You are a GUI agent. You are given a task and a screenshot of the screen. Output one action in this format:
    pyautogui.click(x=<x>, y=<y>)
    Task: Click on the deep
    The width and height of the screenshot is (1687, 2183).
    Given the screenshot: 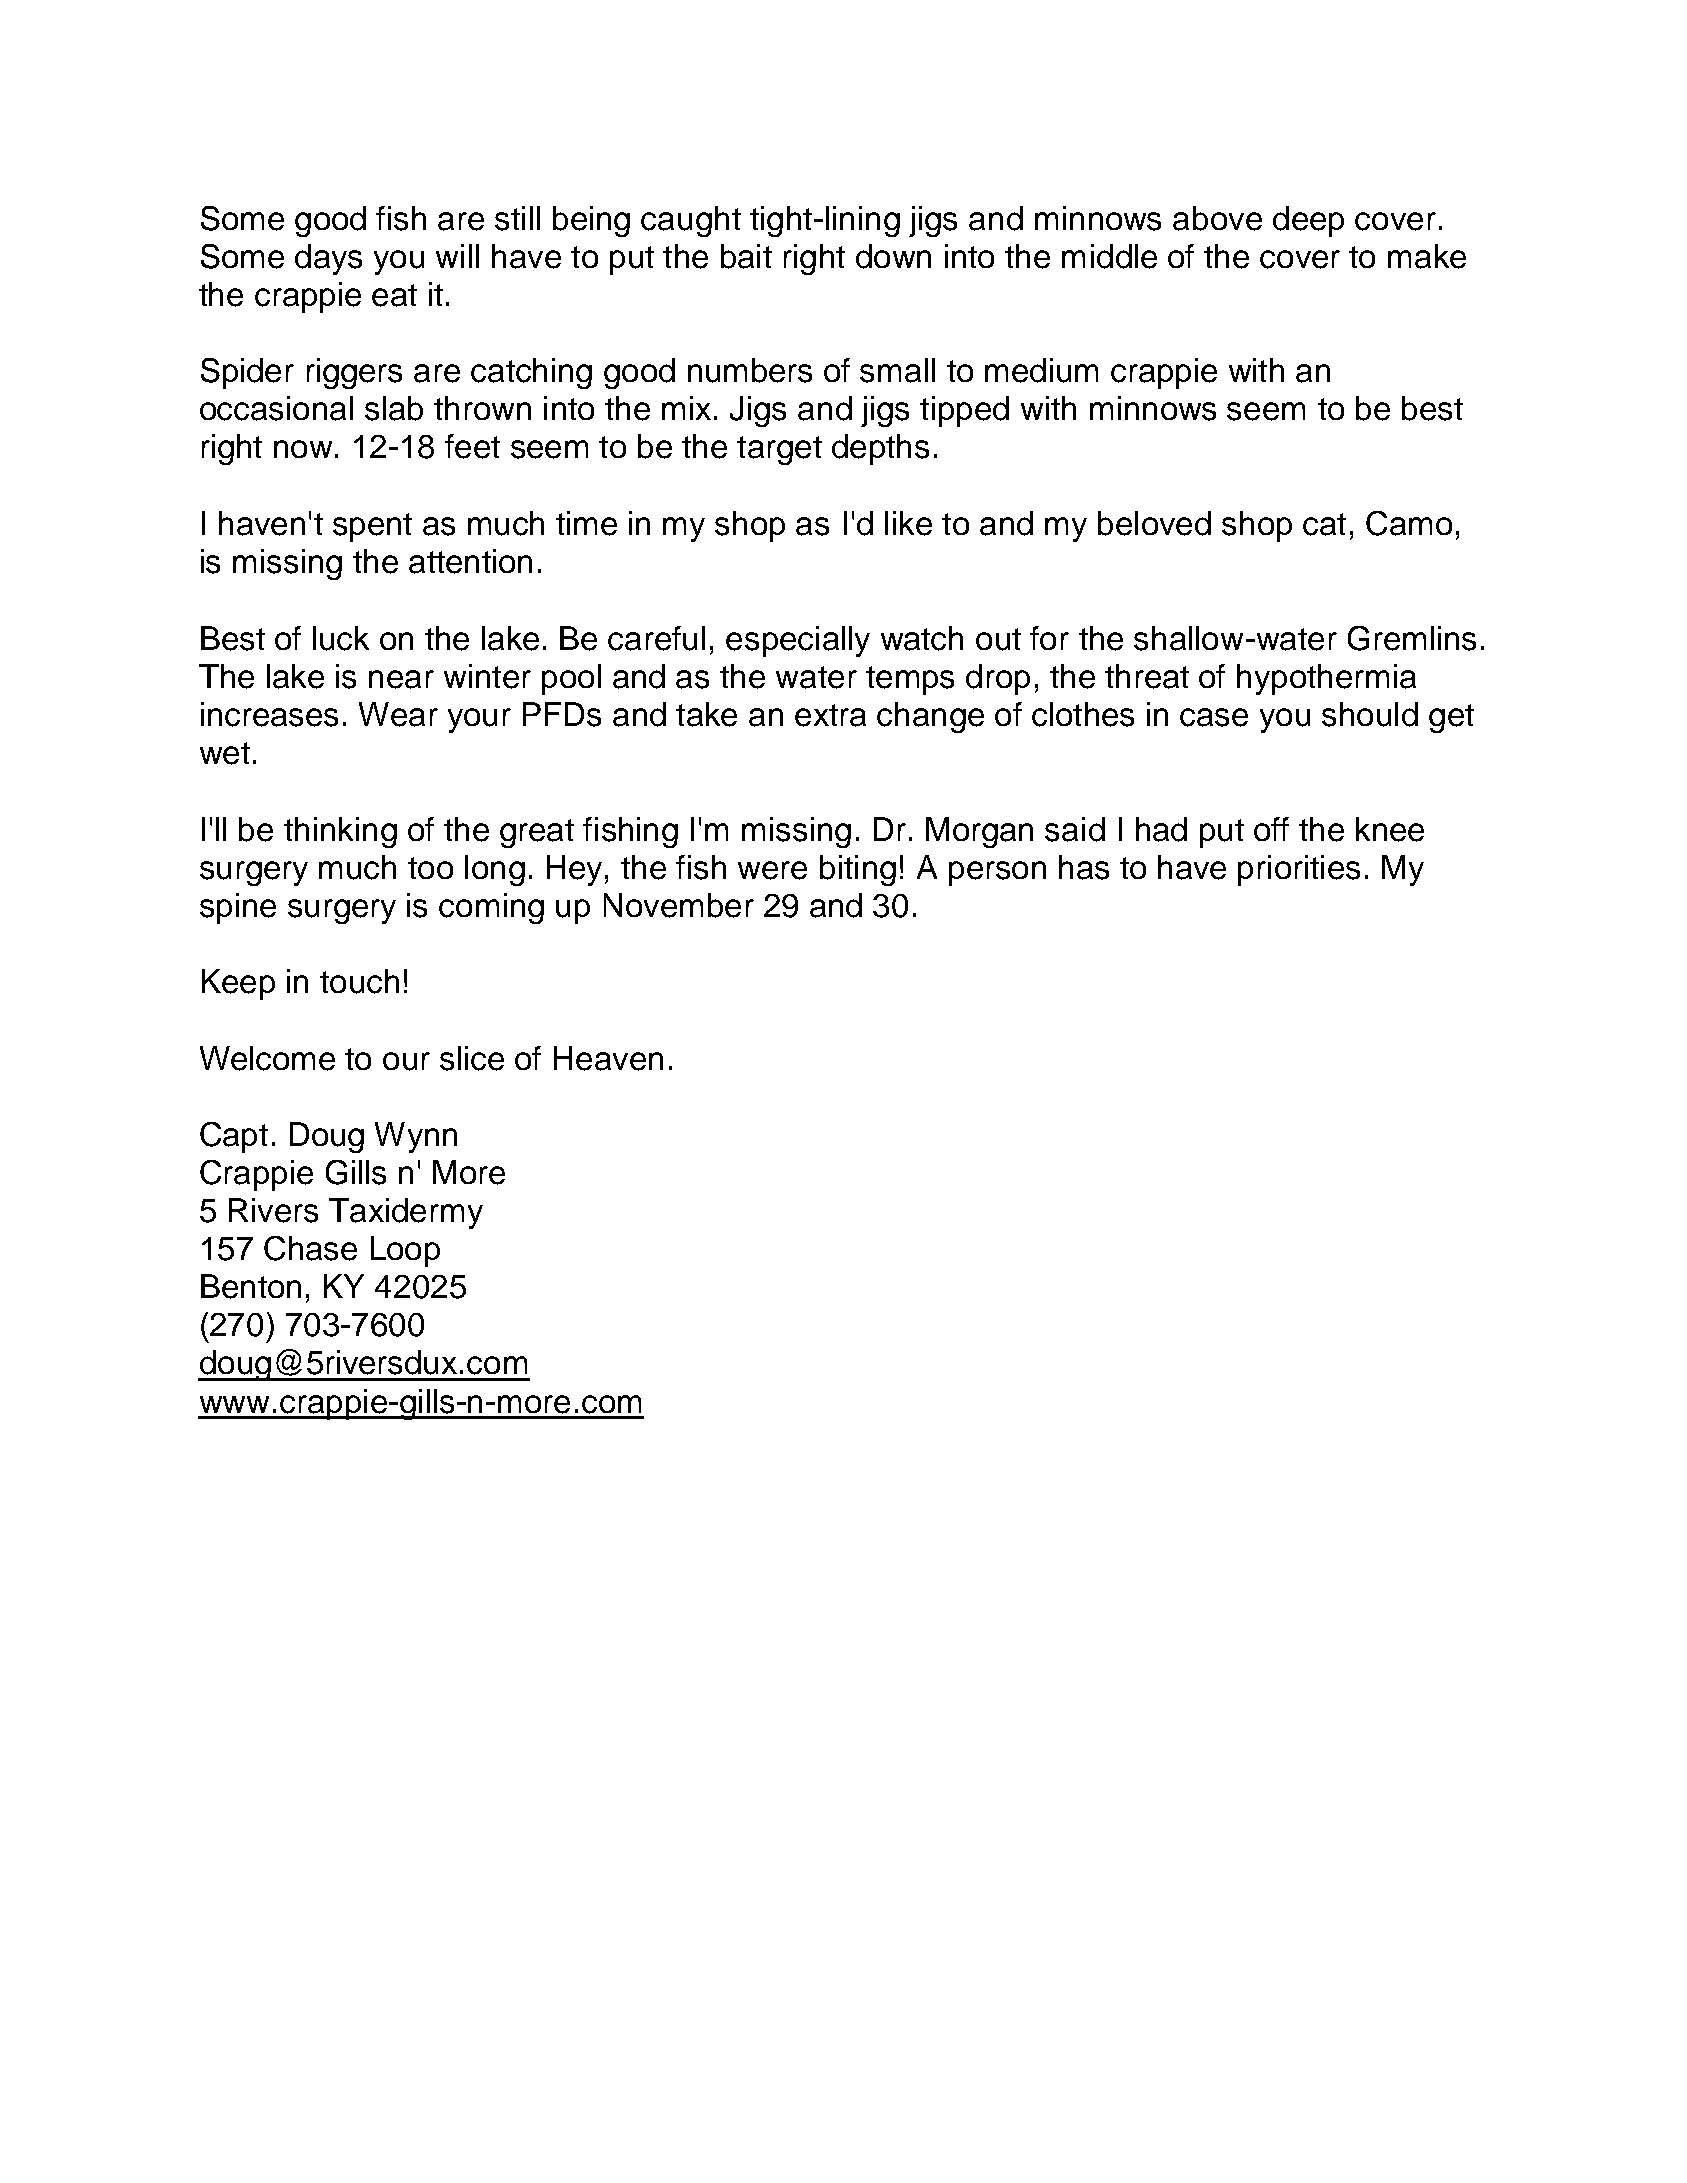 What is the action you would take?
    pyautogui.click(x=1308, y=221)
